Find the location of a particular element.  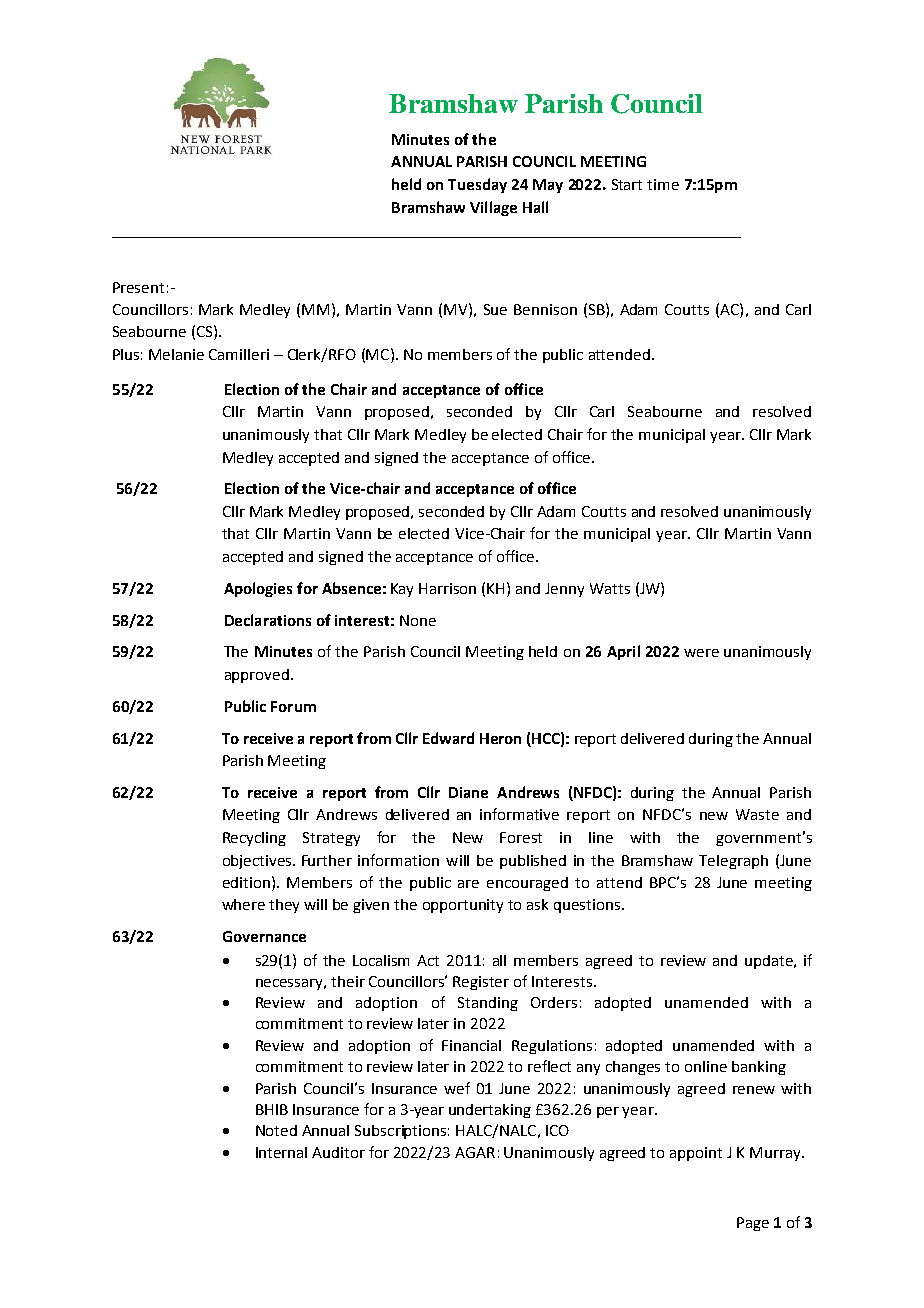

Melanie is located at coordinates (176, 354).
